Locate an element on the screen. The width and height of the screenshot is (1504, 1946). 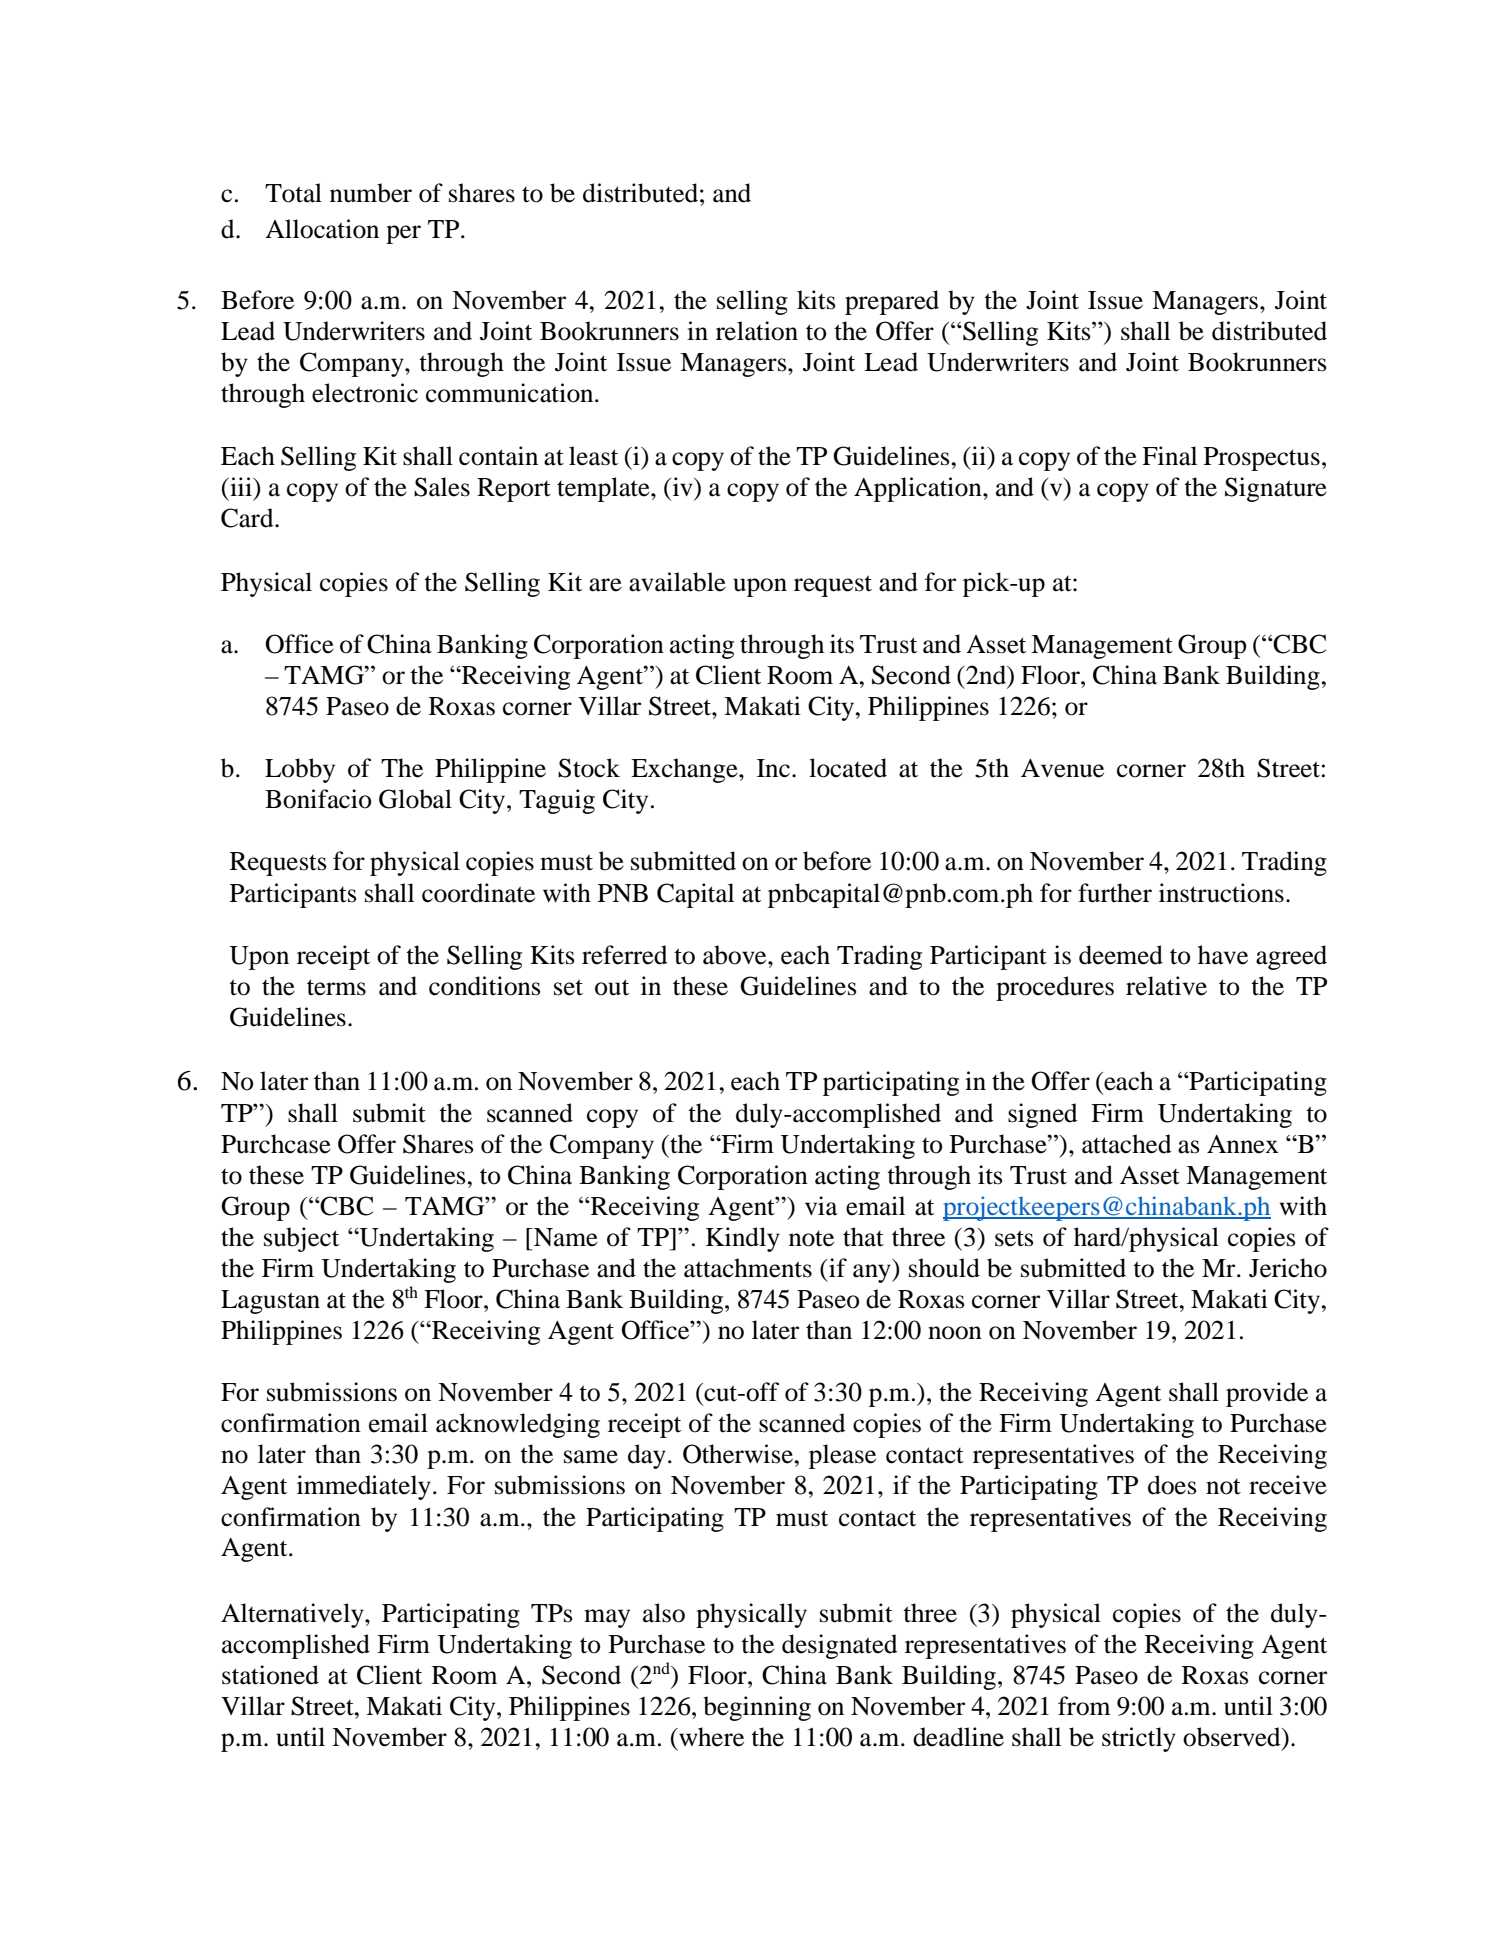
prepared is located at coordinates (892, 302).
